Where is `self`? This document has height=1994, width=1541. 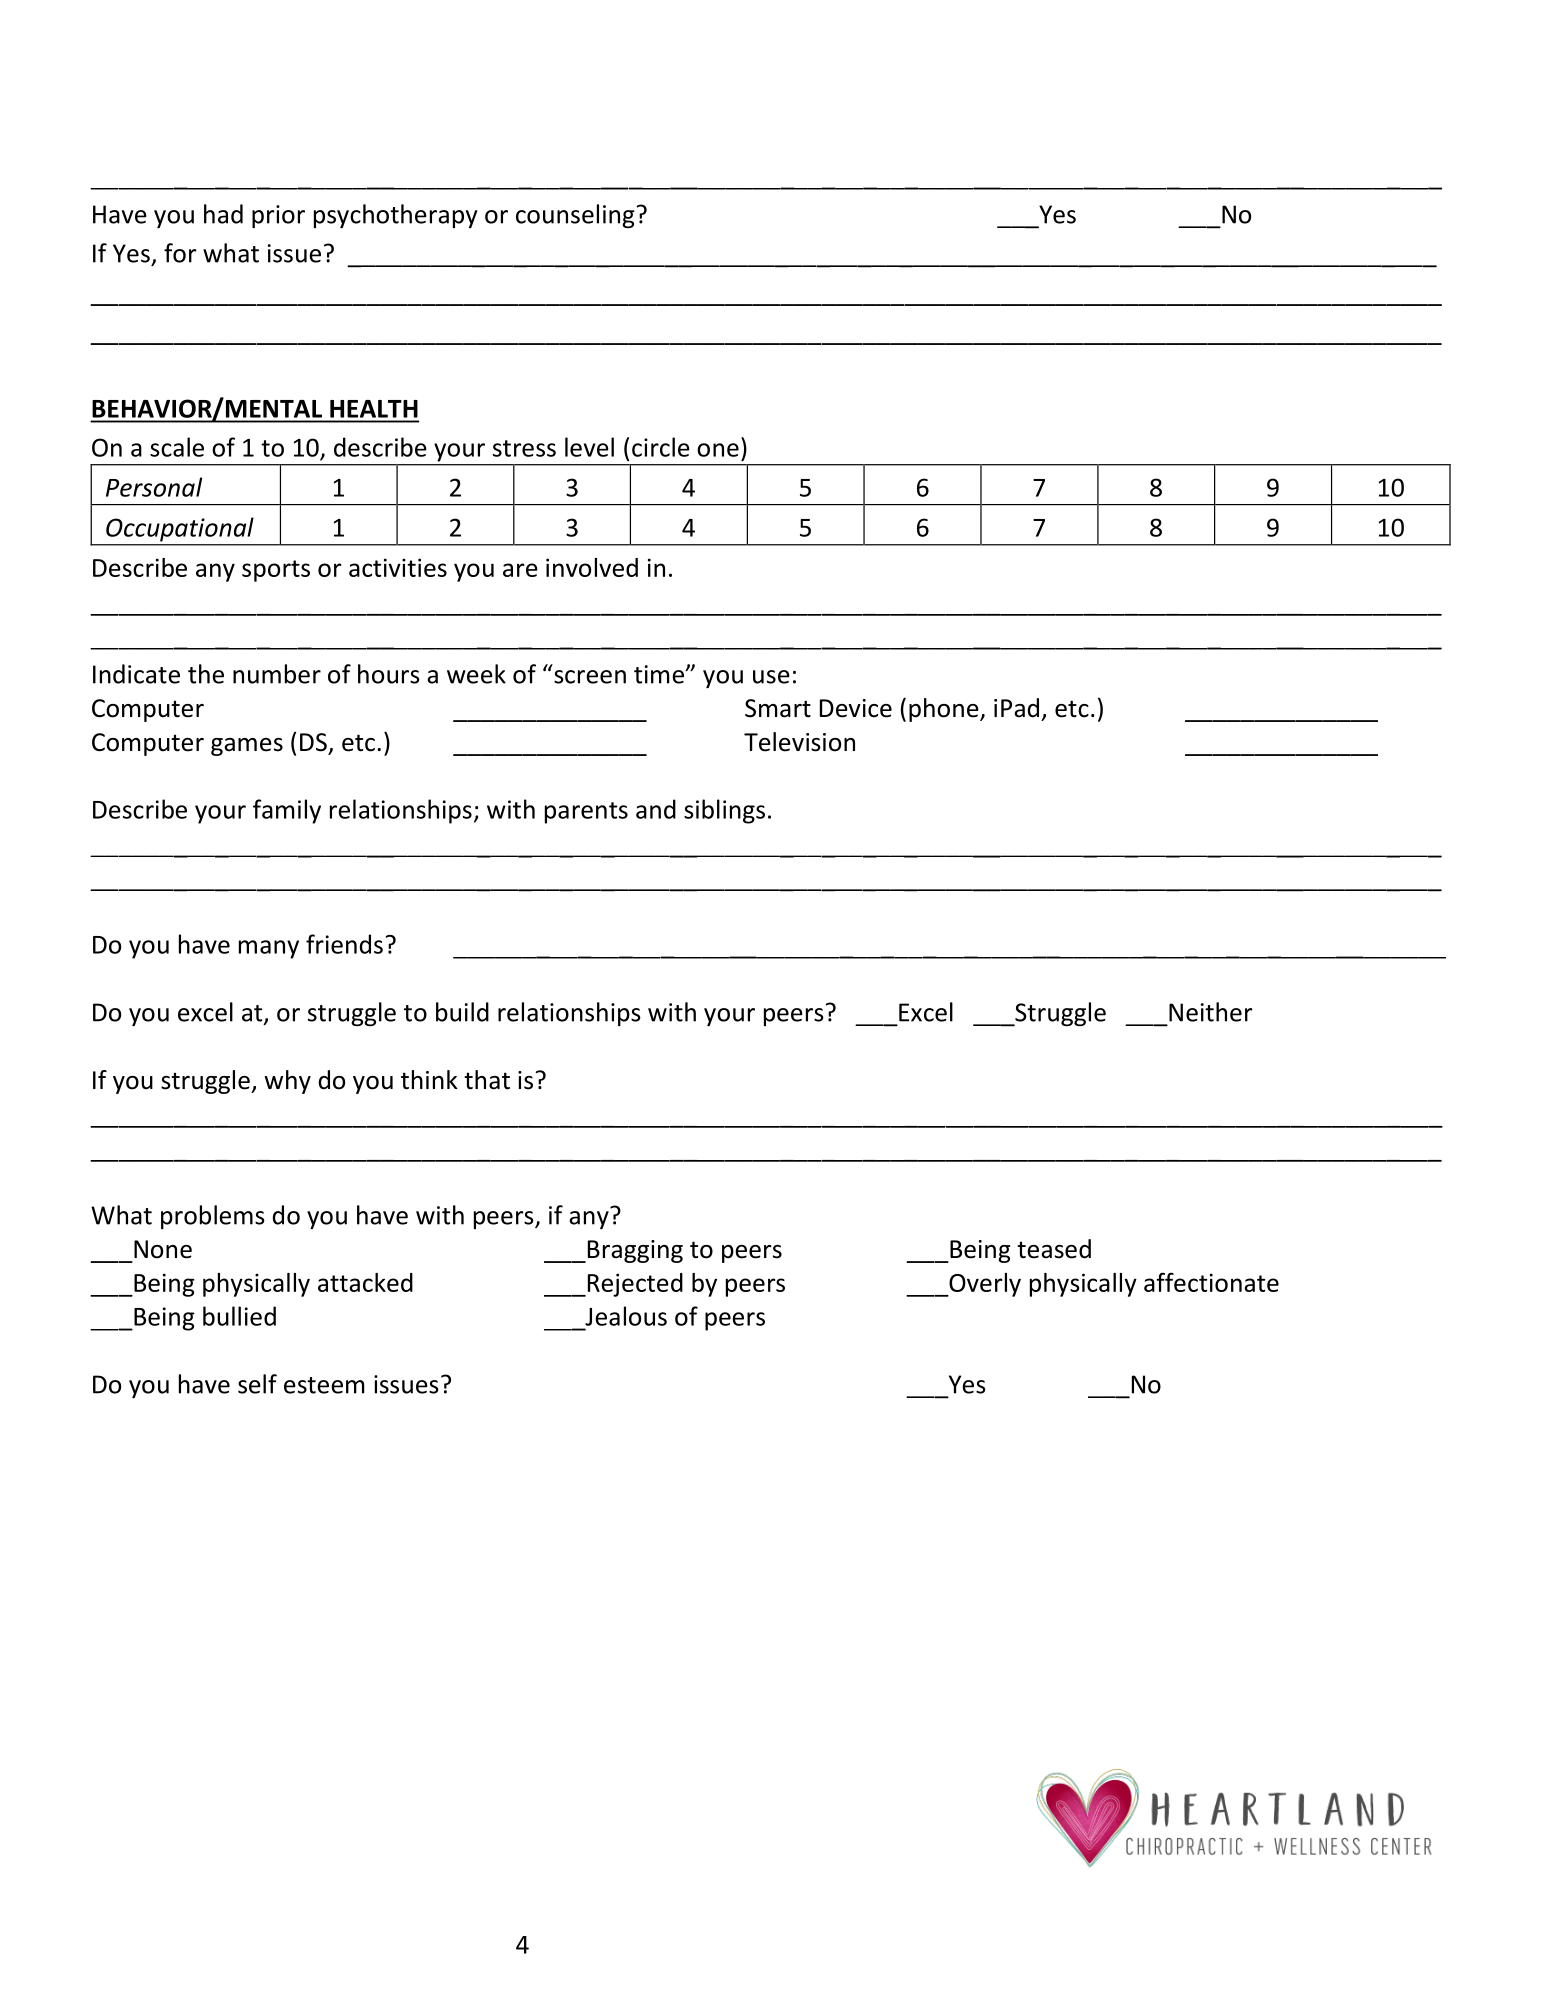 self is located at coordinates (257, 1384).
